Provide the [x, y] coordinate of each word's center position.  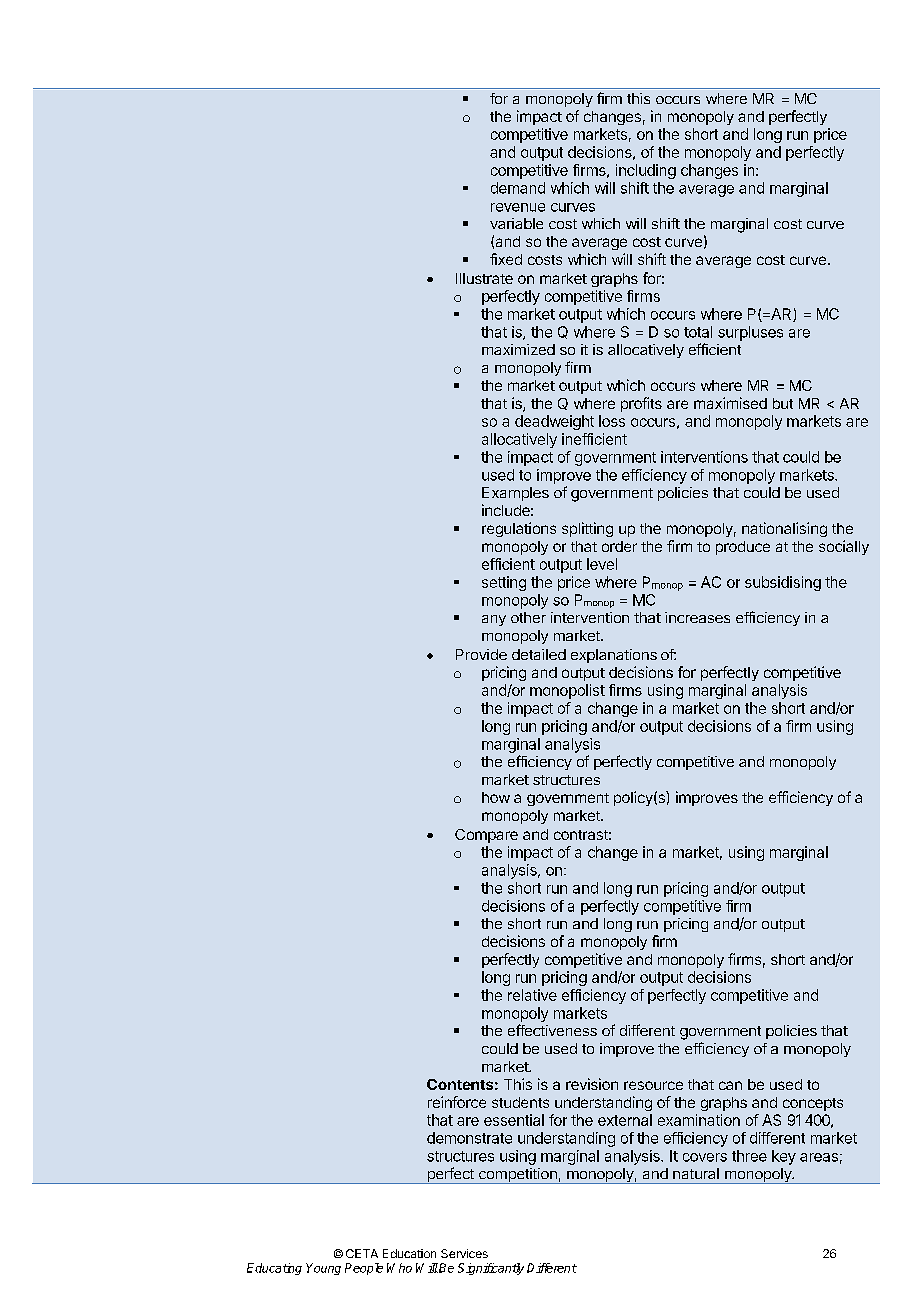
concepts [813, 1104]
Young [323, 1269]
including [646, 171]
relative [532, 995]
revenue [518, 207]
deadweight [554, 422]
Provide [481, 654]
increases [697, 617]
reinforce [457, 1102]
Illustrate [484, 278]
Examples [515, 494]
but [783, 403]
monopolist [567, 691]
